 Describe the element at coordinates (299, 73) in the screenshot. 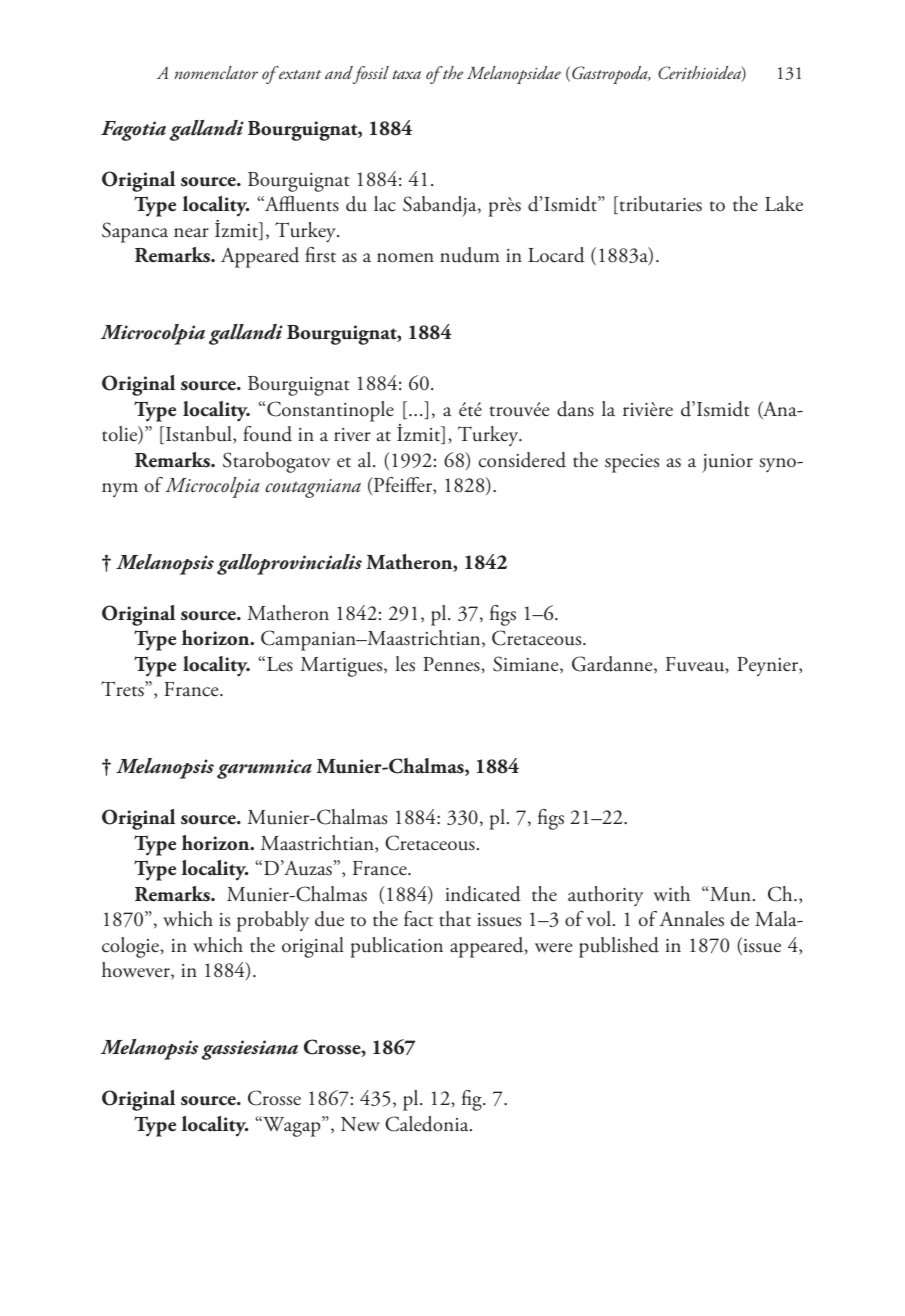

I see `extant` at that location.
